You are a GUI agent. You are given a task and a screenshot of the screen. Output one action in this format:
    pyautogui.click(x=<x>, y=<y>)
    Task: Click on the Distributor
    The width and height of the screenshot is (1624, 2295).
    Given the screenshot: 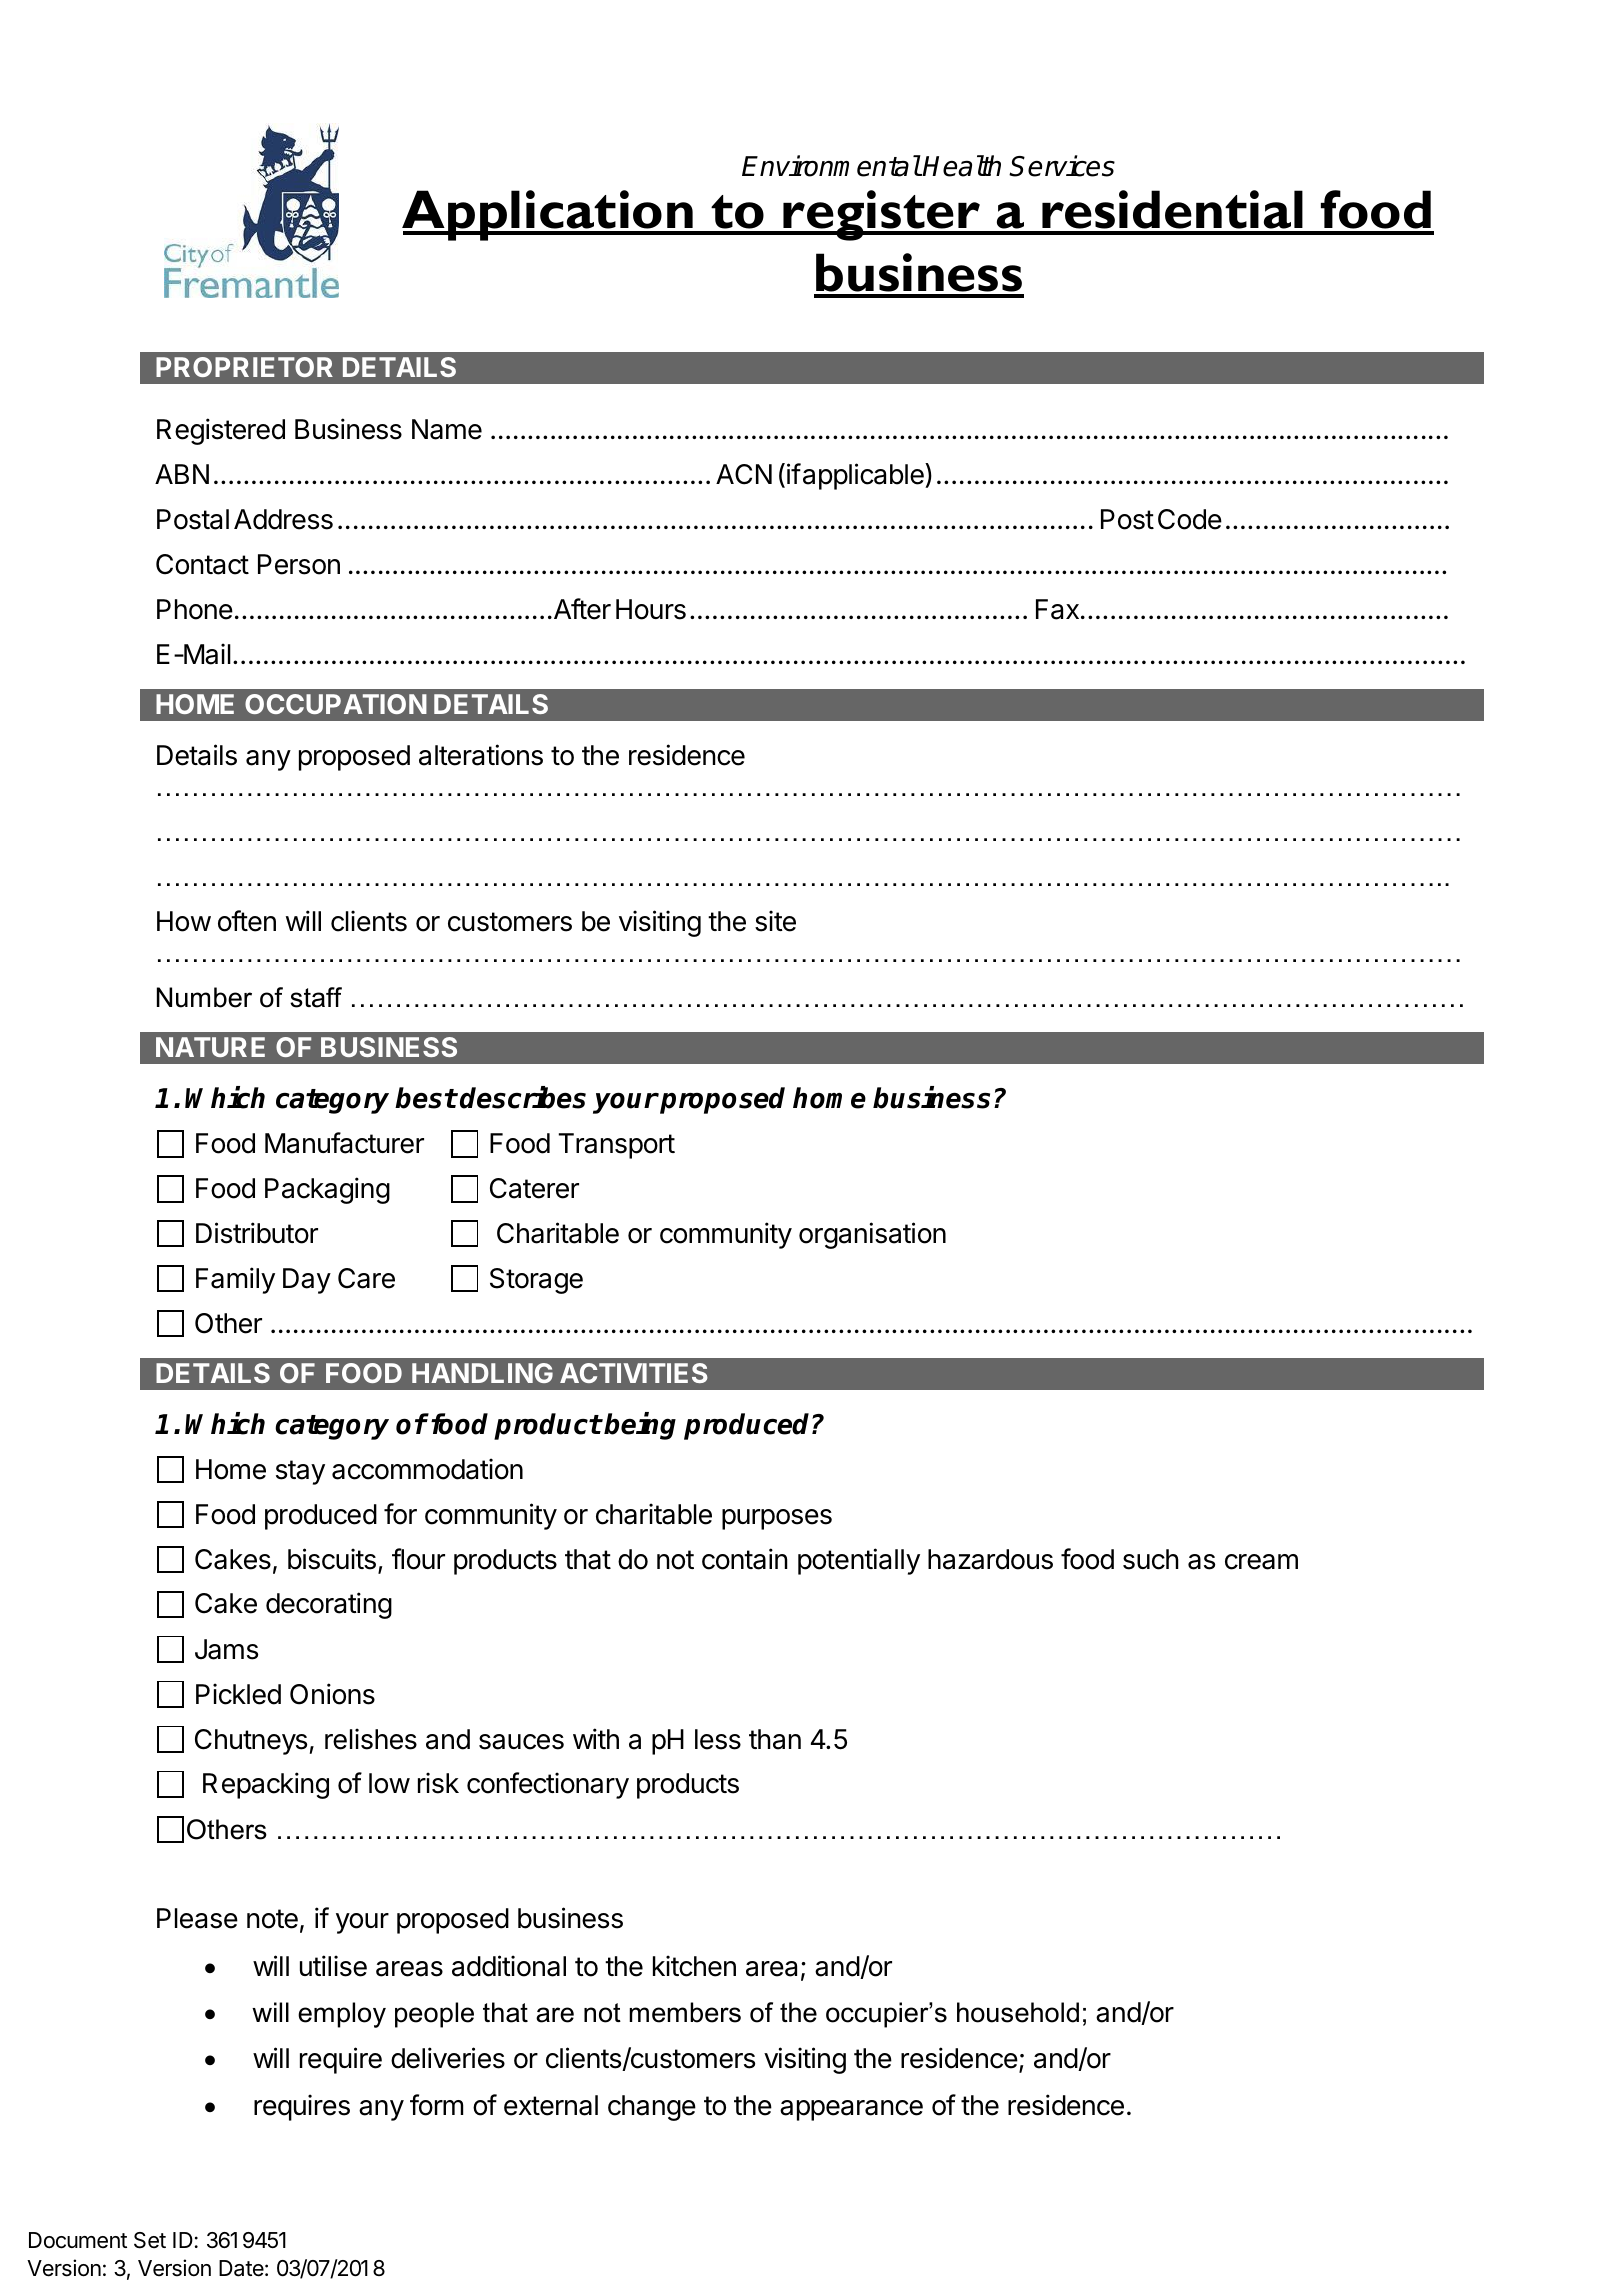 What is the action you would take?
    pyautogui.click(x=257, y=1233)
